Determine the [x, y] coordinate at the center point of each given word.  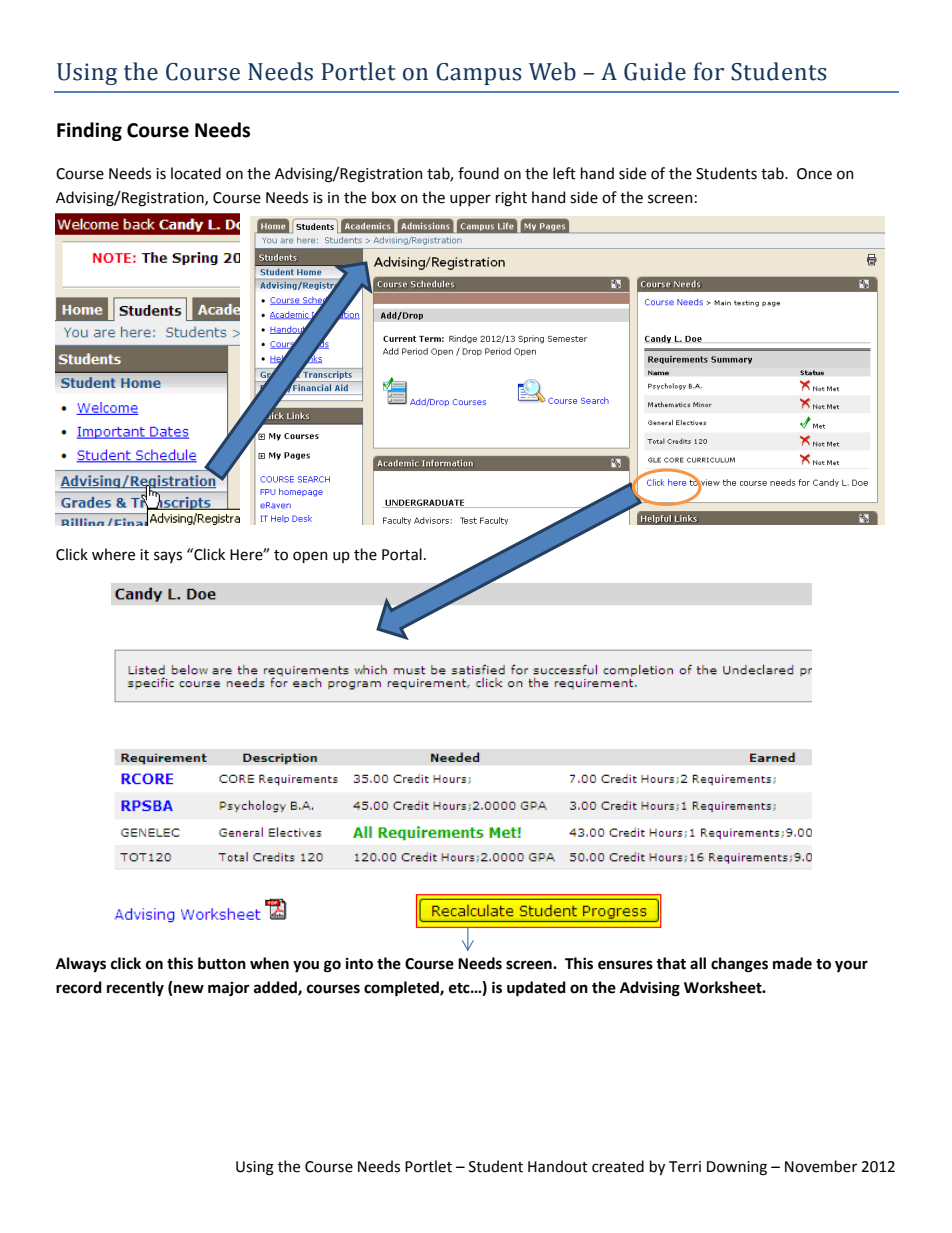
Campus [478, 74]
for [709, 71]
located [196, 173]
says [168, 557]
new [189, 989]
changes [739, 965]
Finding [89, 131]
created [618, 1166]
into [359, 964]
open [310, 557]
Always [81, 964]
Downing [737, 1168]
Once [814, 174]
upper [470, 200]
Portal [402, 554]
